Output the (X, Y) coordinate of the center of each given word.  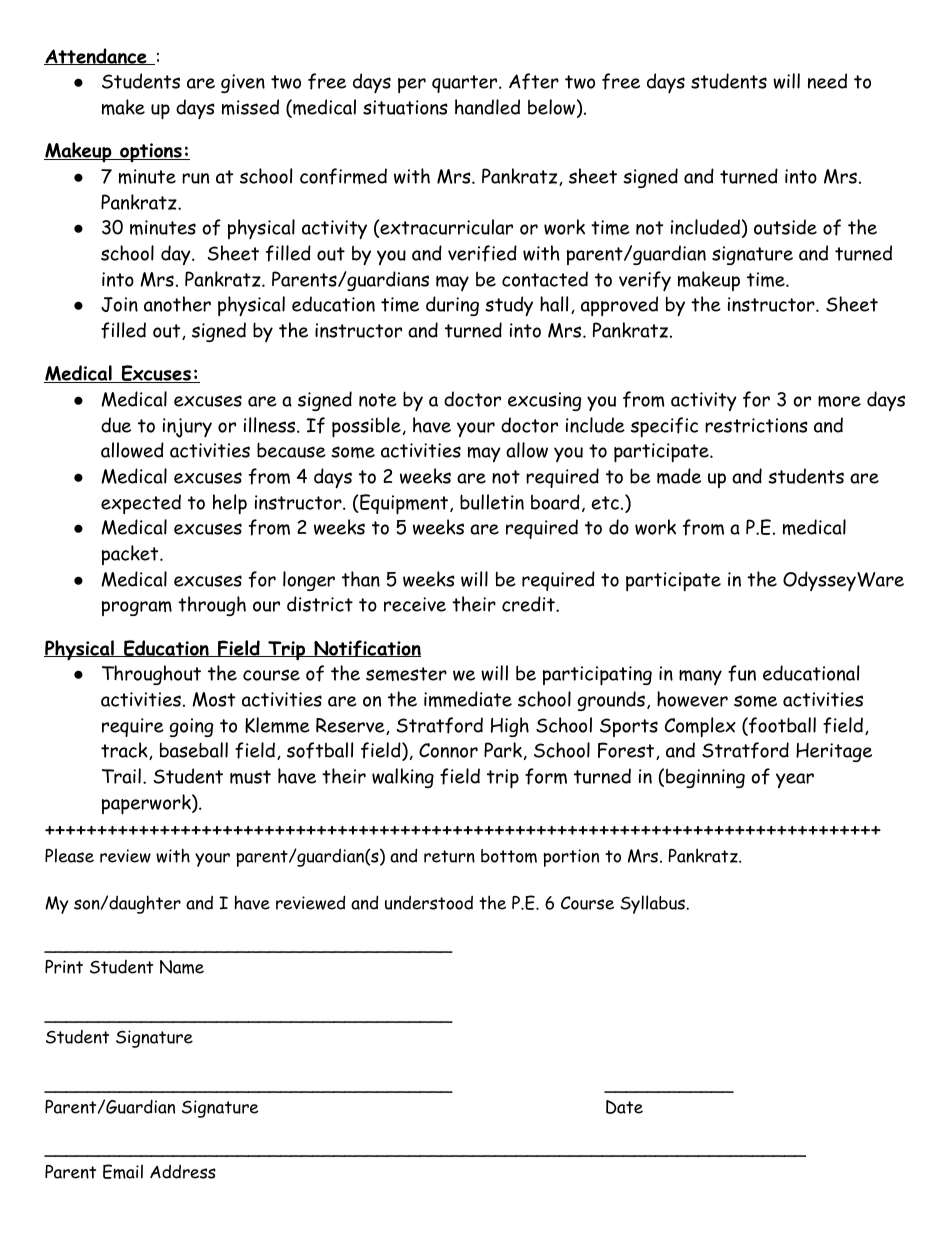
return (449, 856)
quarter (464, 84)
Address (183, 1172)
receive (415, 604)
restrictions (756, 425)
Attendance (96, 56)
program (137, 608)
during (452, 306)
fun (742, 673)
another (177, 304)
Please (69, 855)
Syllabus (653, 904)
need (827, 81)
